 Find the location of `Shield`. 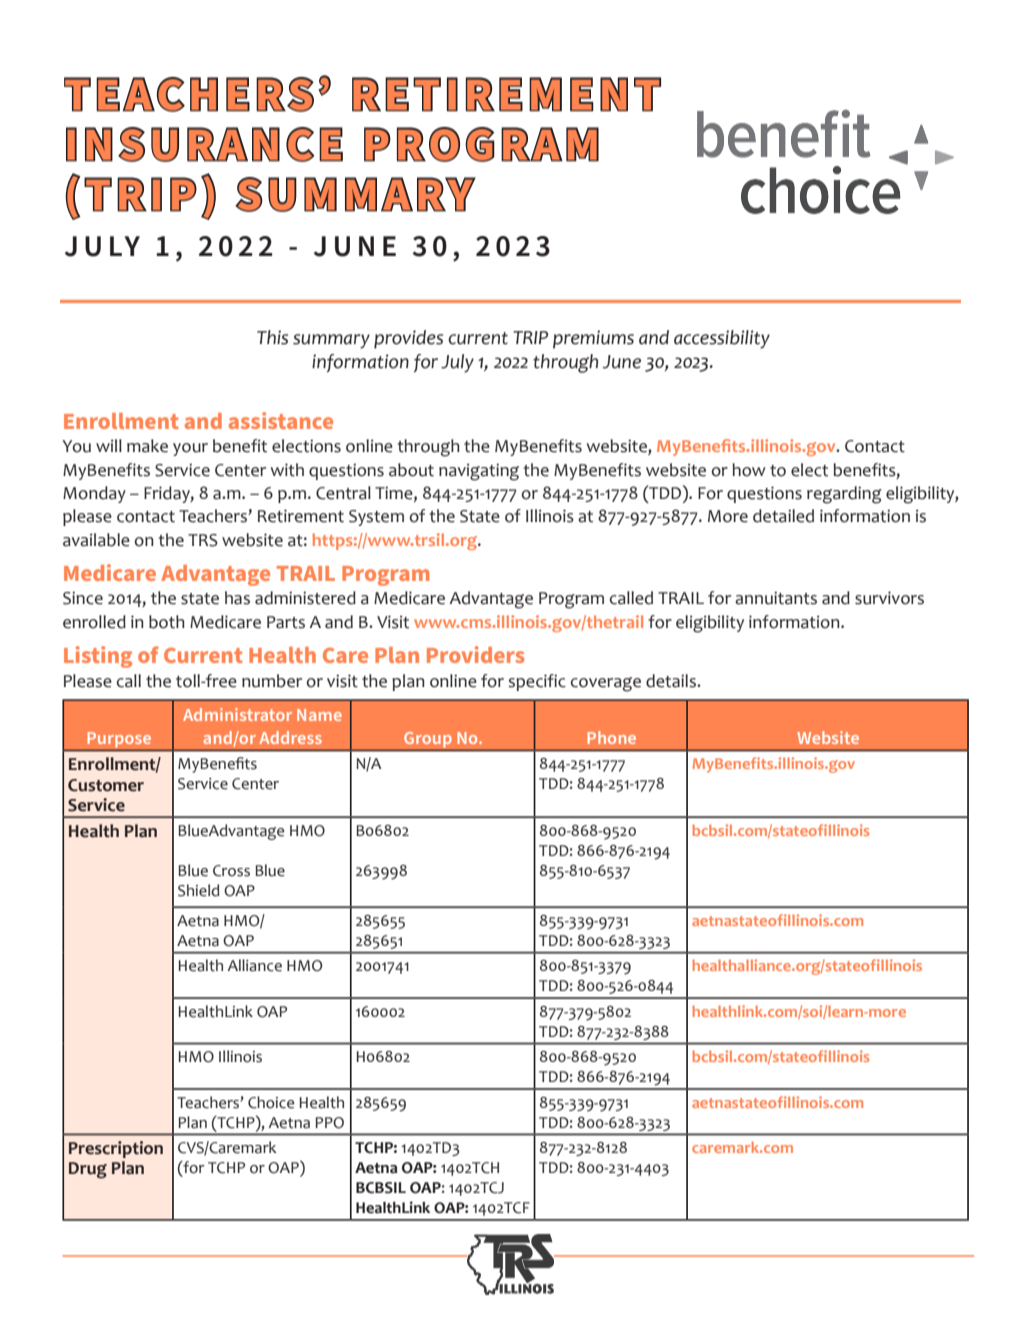

Shield is located at coordinates (198, 890).
